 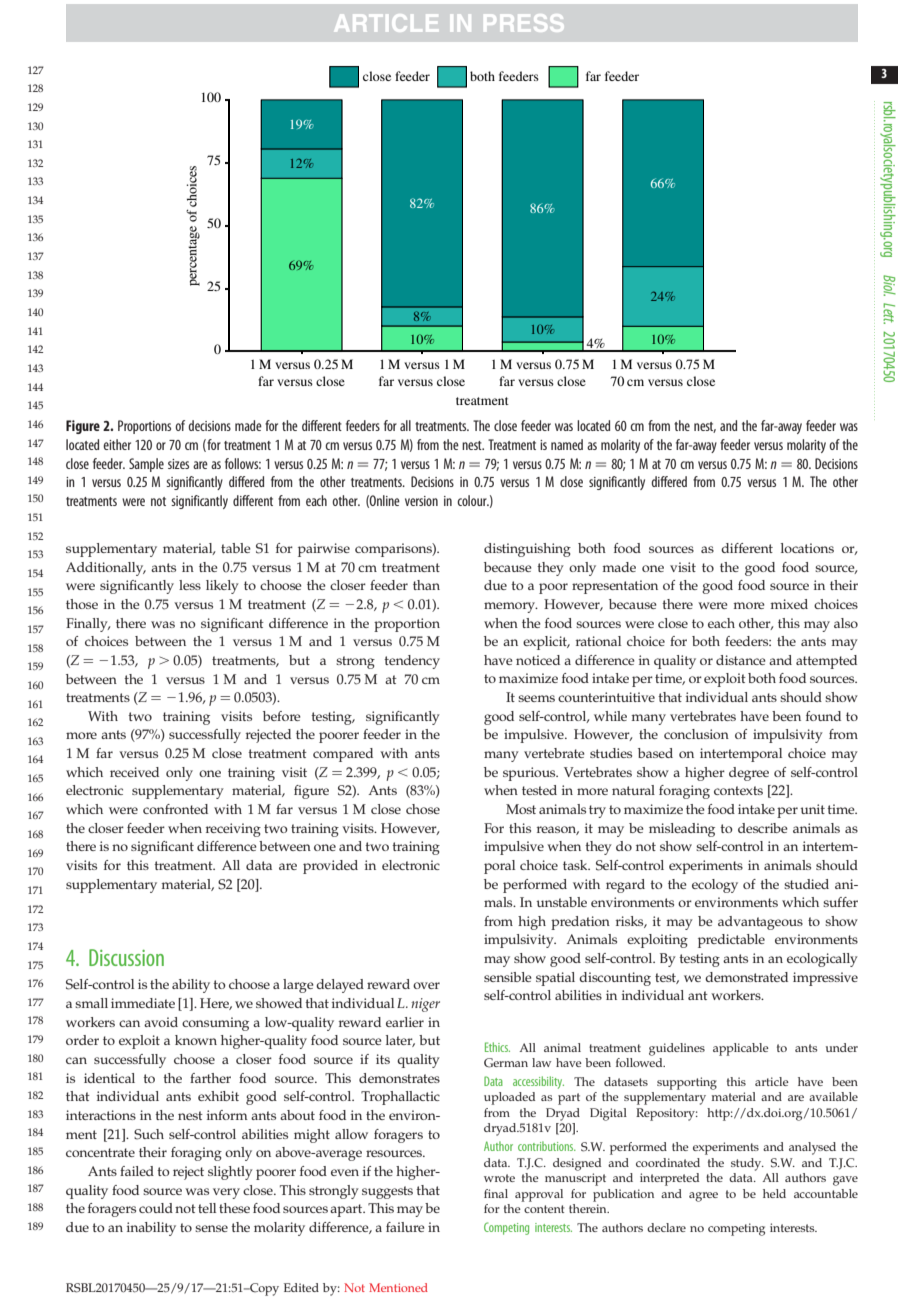 What do you see at coordinates (405, 1227) in the image?
I see `failure` at bounding box center [405, 1227].
